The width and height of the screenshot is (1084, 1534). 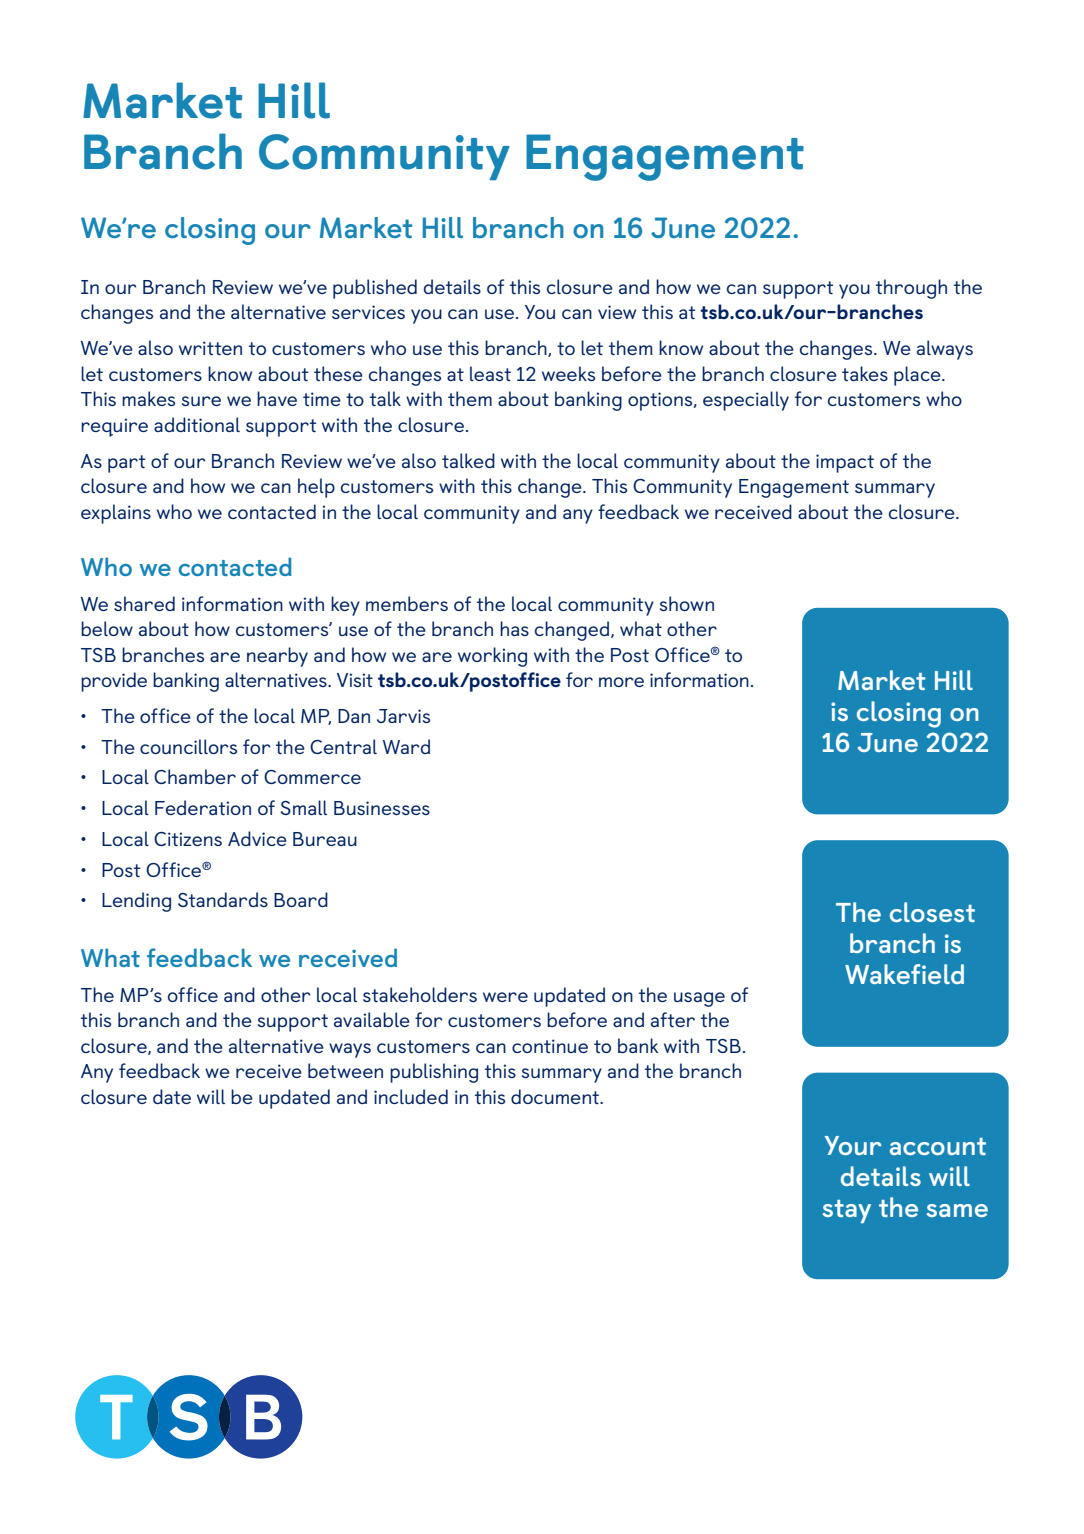 I want to click on written, so click(x=210, y=348).
